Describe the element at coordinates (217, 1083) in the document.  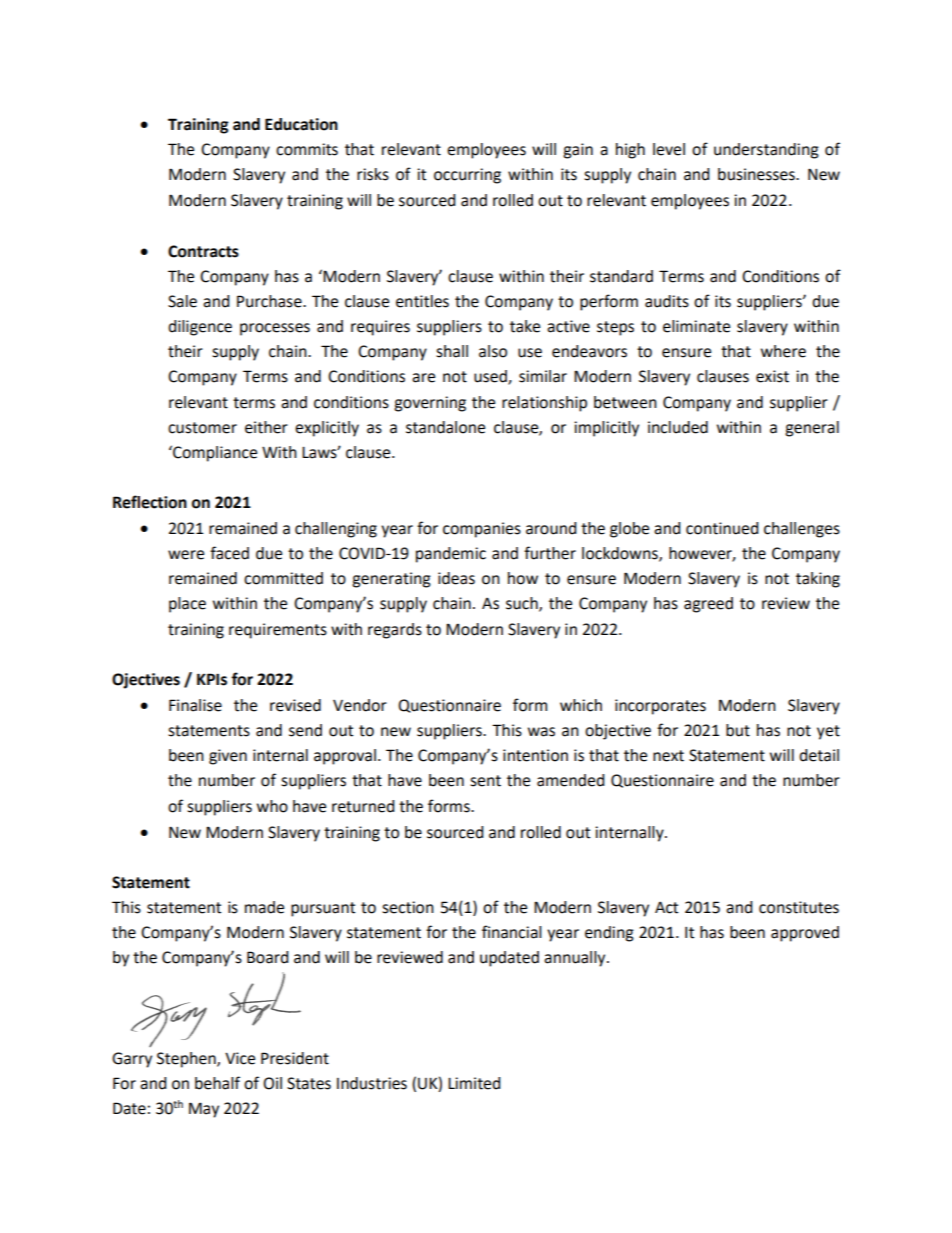
I see `behalf` at that location.
